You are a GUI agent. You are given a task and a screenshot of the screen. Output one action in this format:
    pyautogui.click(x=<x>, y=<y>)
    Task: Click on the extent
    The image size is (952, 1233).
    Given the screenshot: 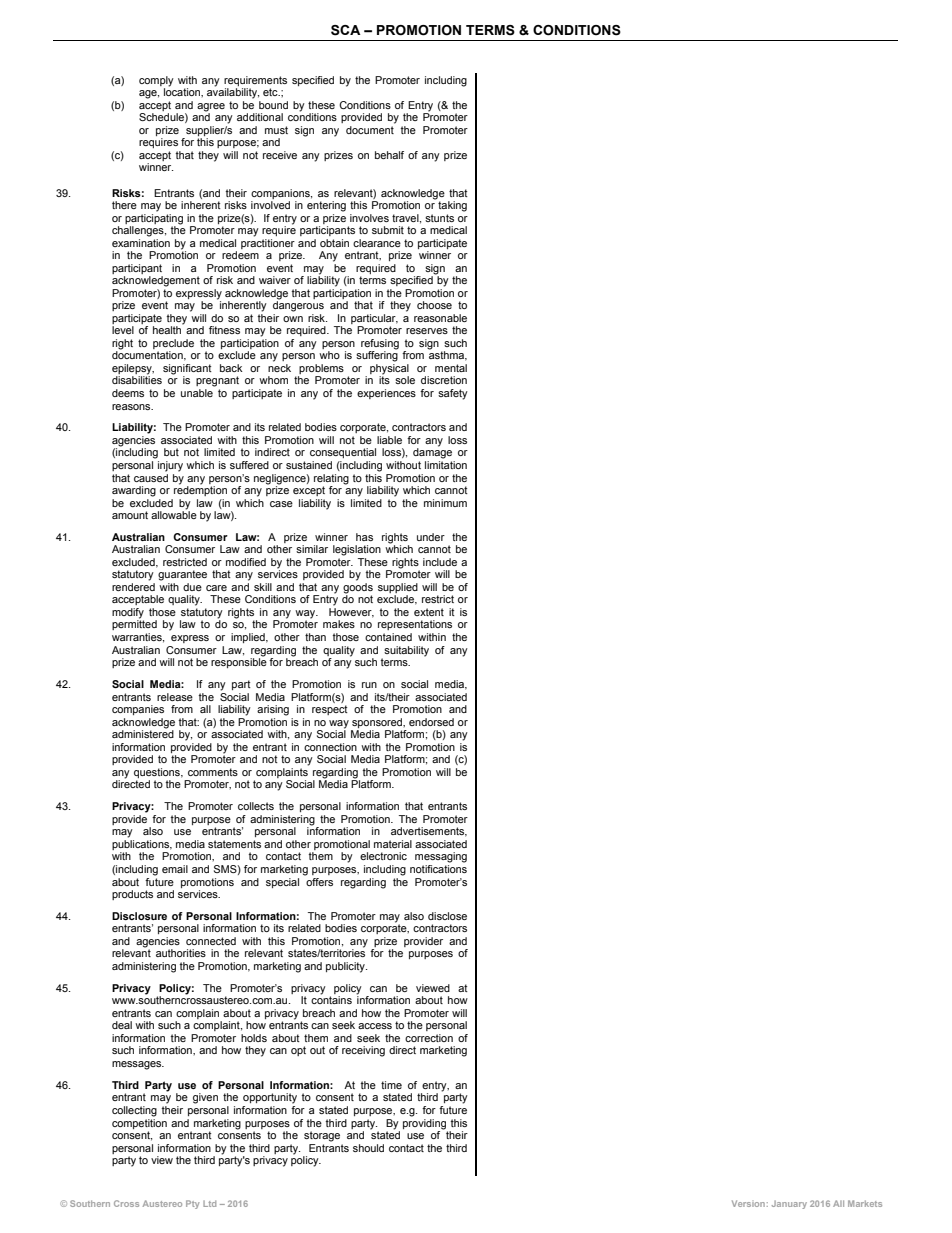 What is the action you would take?
    pyautogui.click(x=429, y=612)
